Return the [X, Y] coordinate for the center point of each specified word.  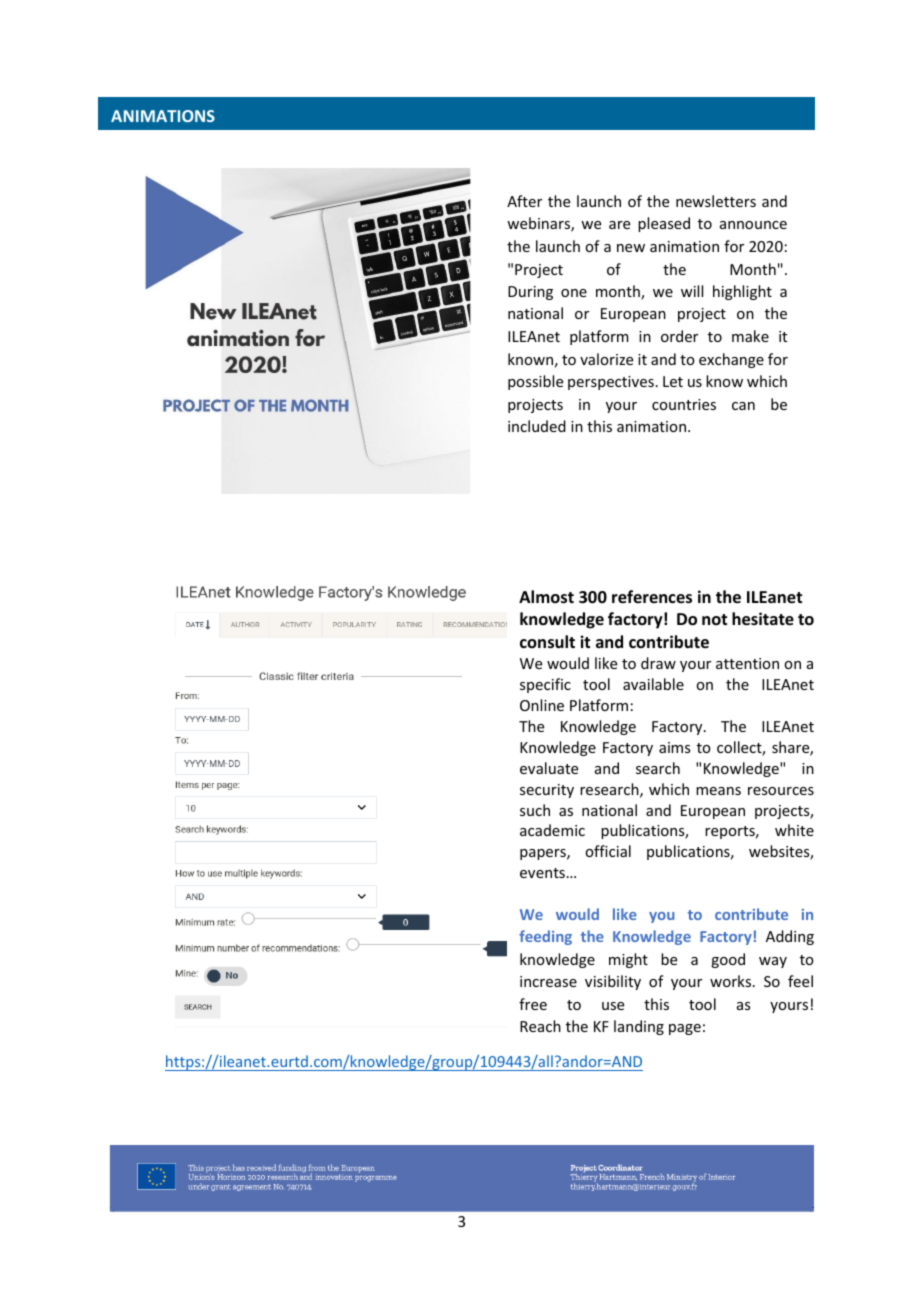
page [685, 1029]
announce [753, 225]
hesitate [763, 619]
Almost [546, 597]
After [524, 201]
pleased [664, 224]
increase [548, 981]
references [652, 597]
